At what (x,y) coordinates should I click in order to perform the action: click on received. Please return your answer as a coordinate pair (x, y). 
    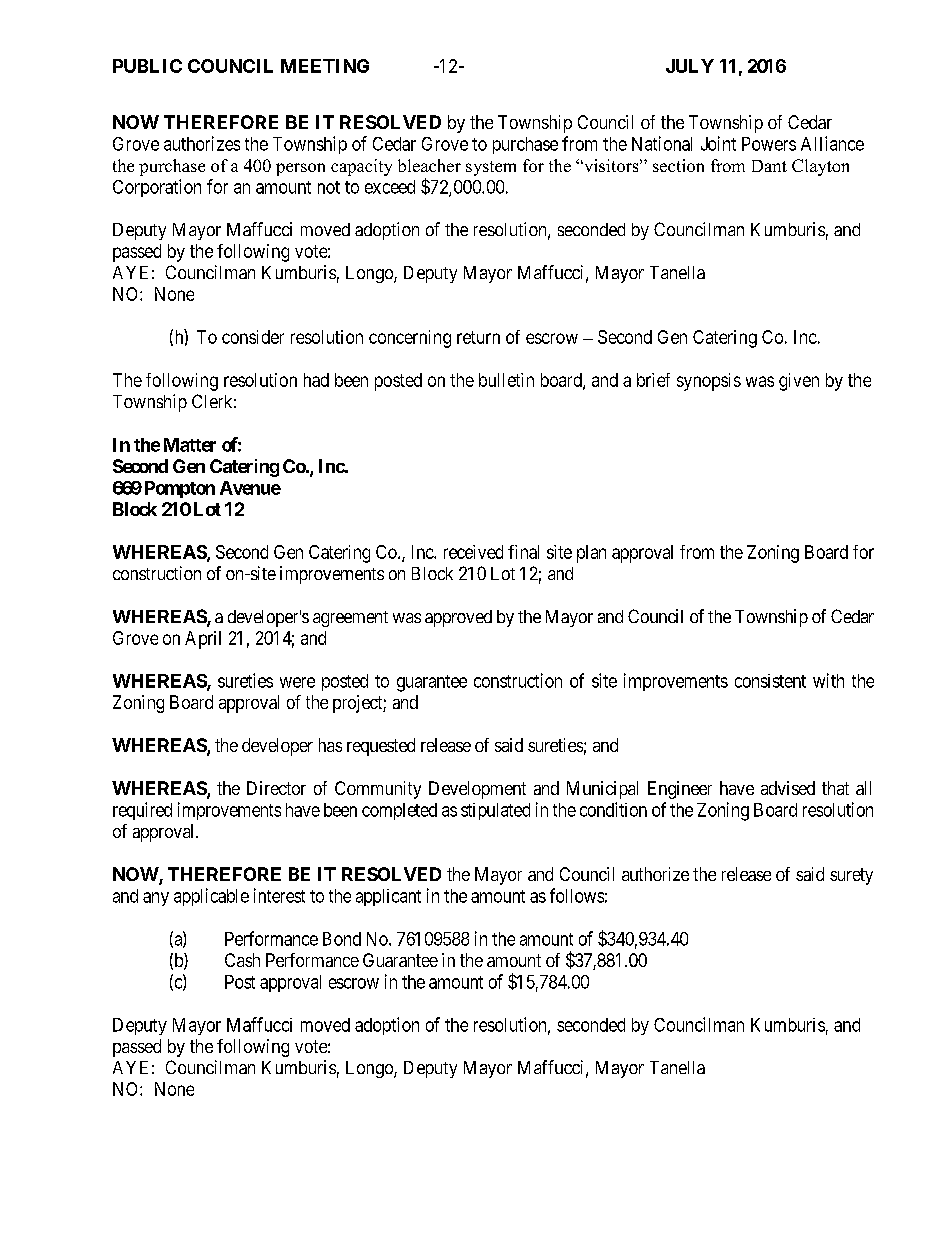
    Looking at the image, I should click on (473, 552).
